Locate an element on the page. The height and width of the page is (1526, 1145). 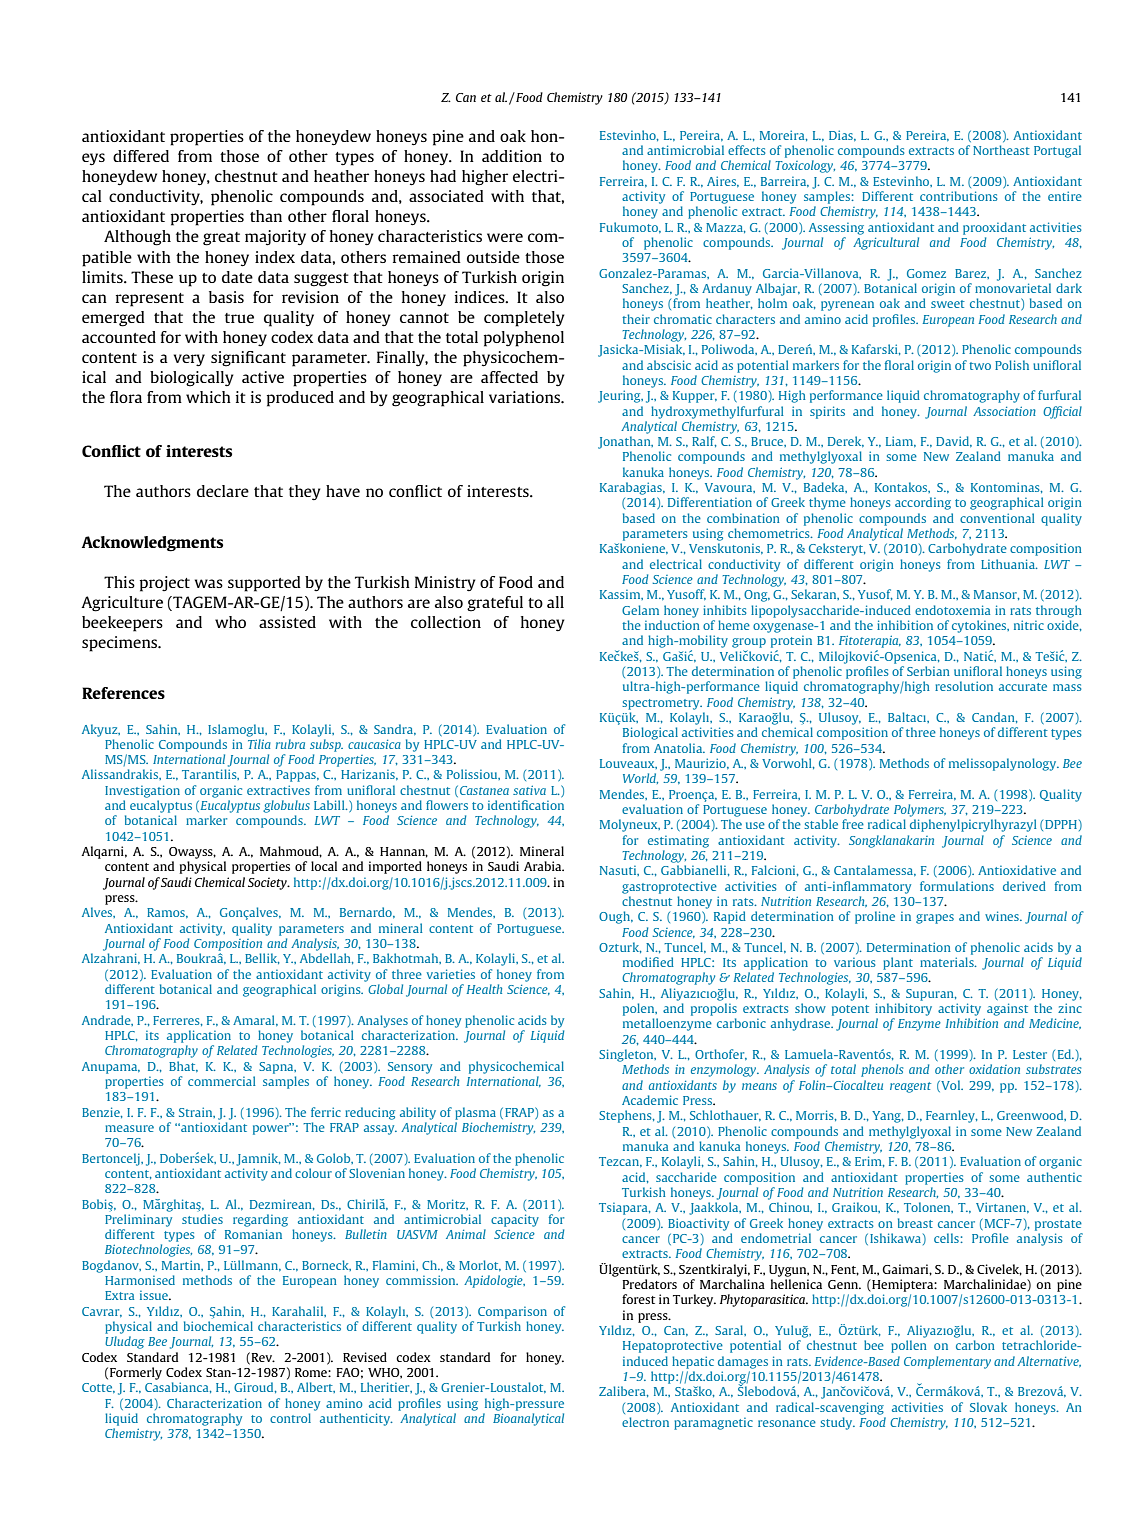
World is located at coordinates (640, 778).
